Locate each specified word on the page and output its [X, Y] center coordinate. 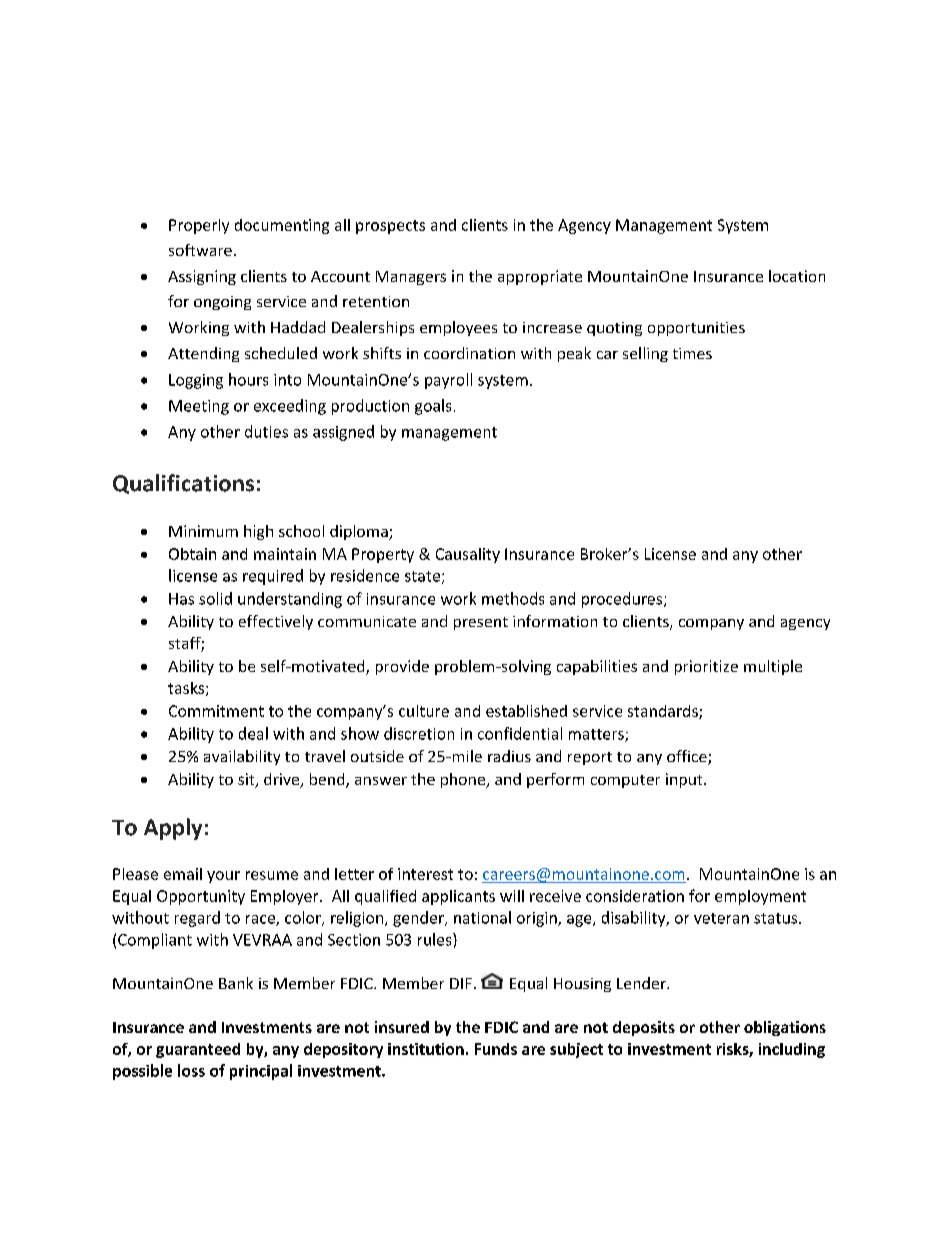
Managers [411, 278]
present [481, 623]
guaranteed [198, 1050]
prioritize [706, 667]
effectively [276, 622]
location [797, 276]
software [200, 250]
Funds [496, 1049]
